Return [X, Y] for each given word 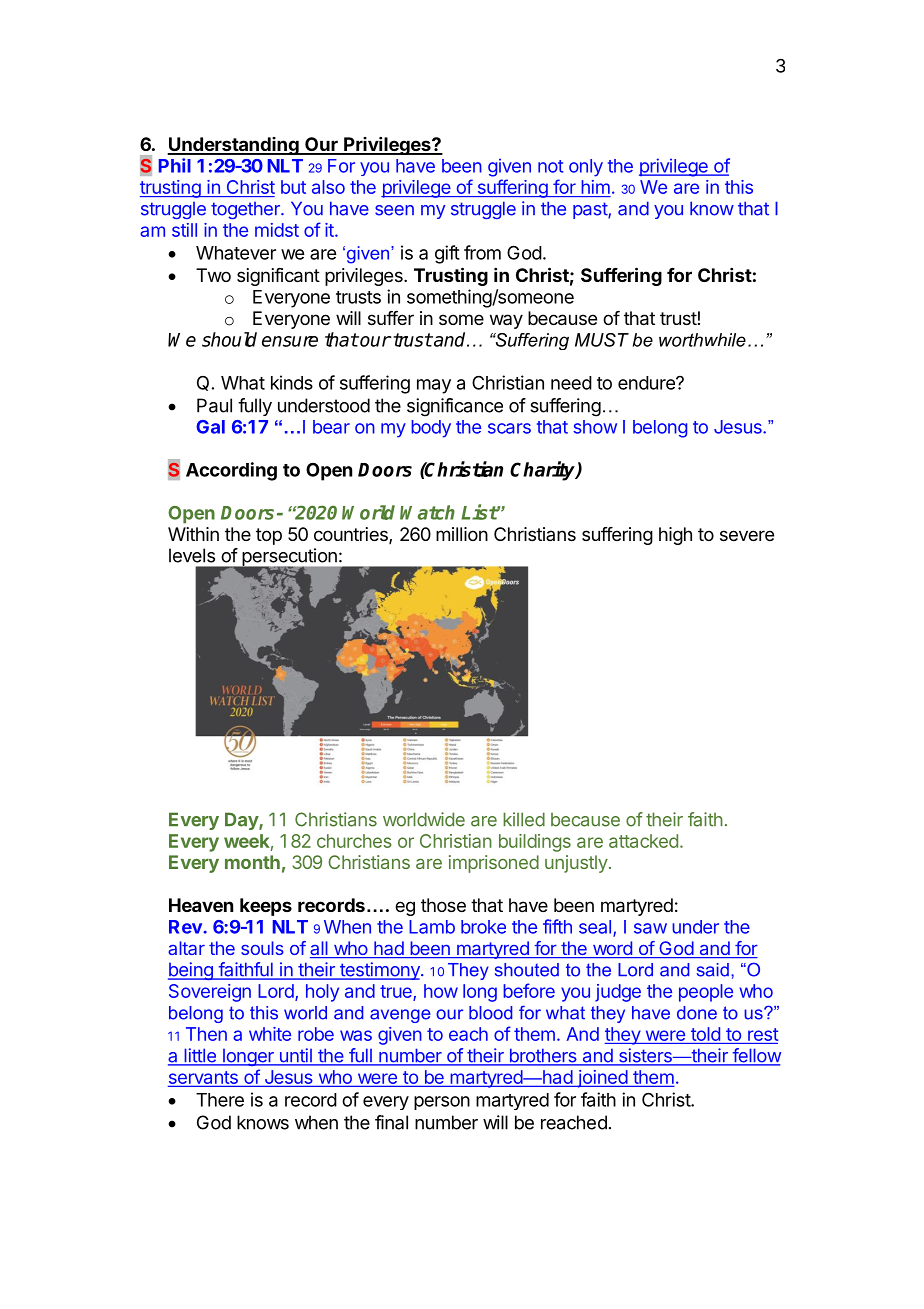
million [462, 534]
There [220, 1100]
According [231, 471]
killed [524, 819]
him [596, 187]
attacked [643, 841]
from [482, 252]
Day [242, 821]
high [675, 536]
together [246, 210]
